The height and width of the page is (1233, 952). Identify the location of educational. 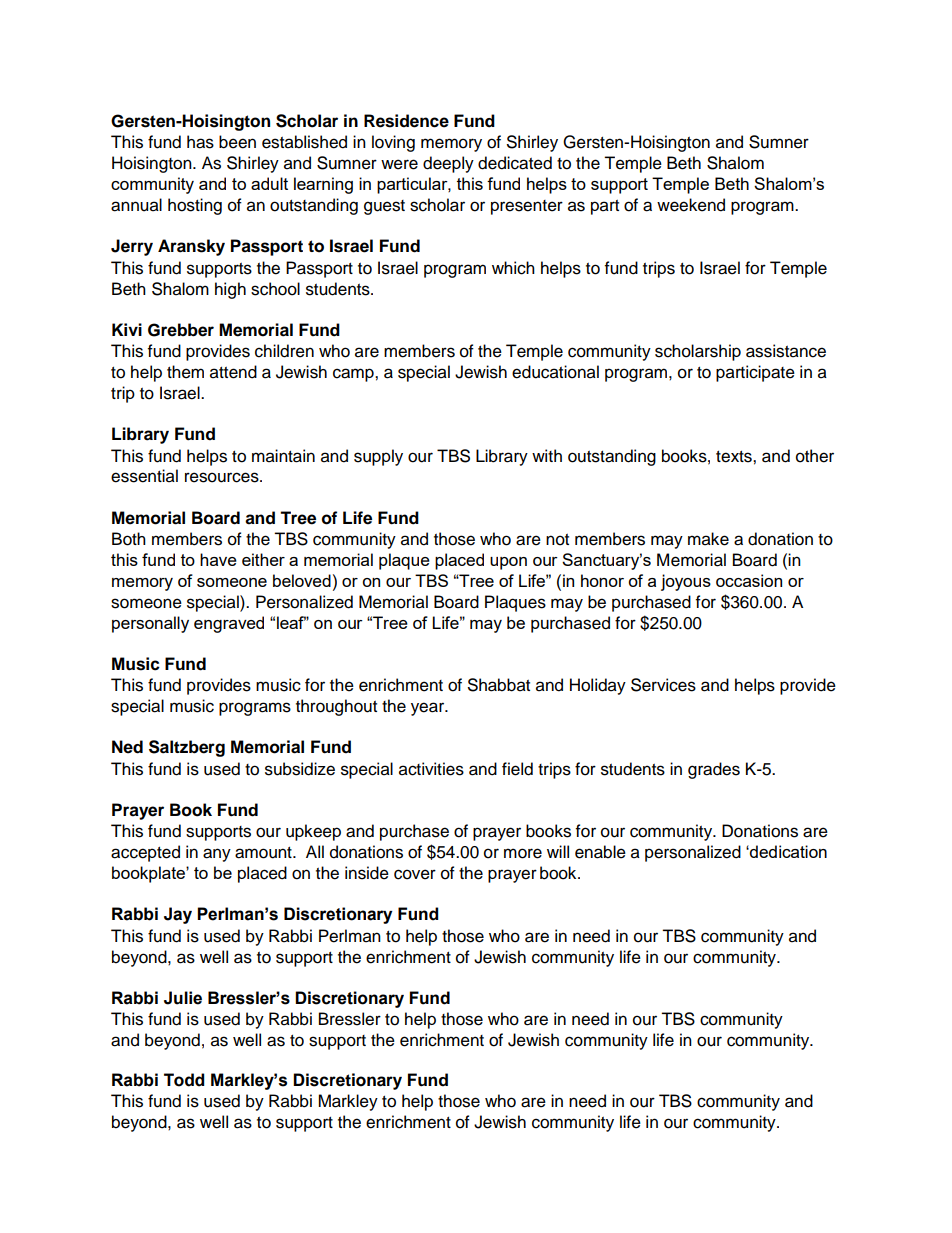
(555, 372).
